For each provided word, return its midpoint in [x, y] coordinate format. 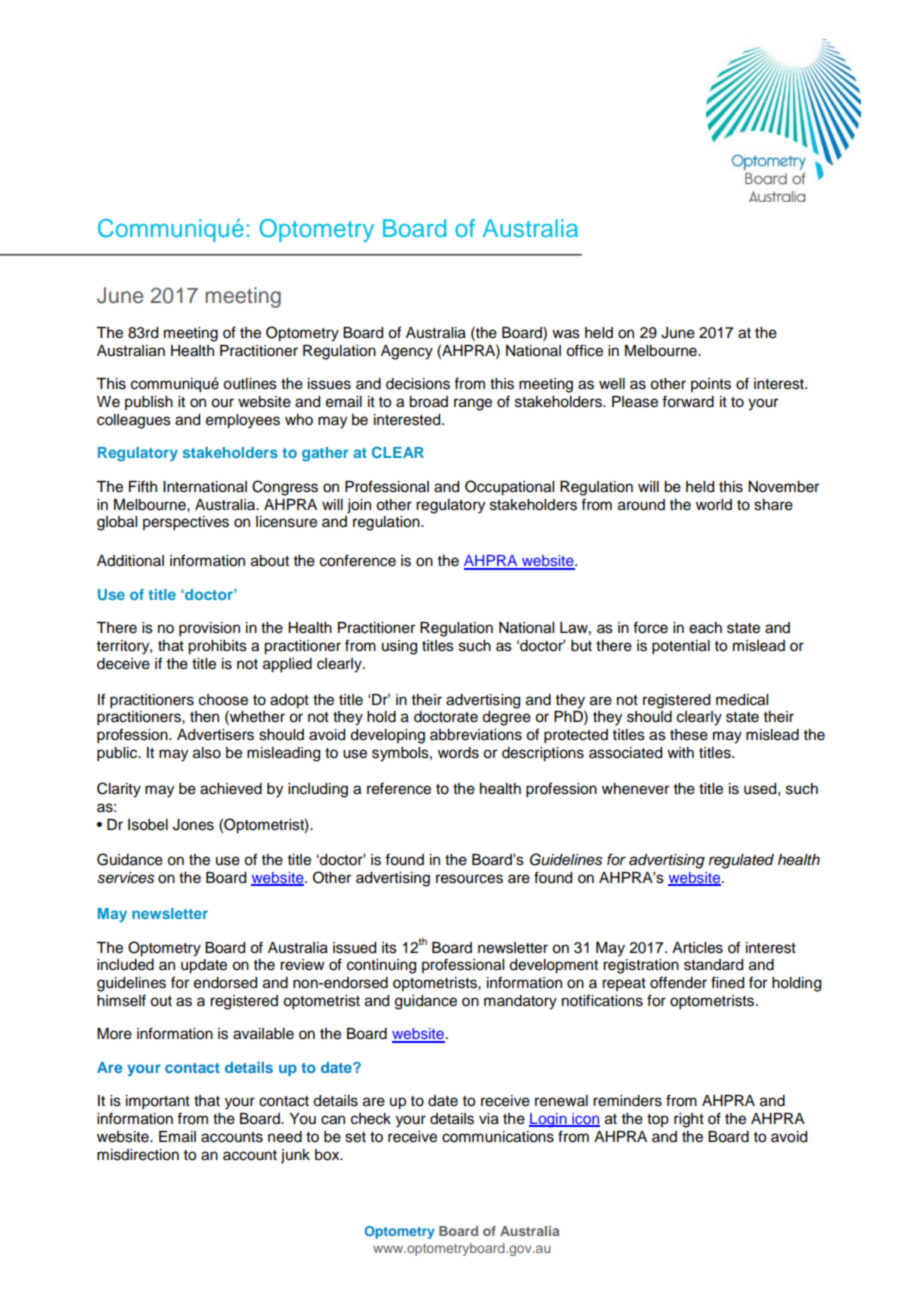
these [689, 735]
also [207, 753]
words [458, 753]
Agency [407, 352]
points [711, 385]
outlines [250, 384]
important [158, 1102]
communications [498, 1137]
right [689, 1120]
